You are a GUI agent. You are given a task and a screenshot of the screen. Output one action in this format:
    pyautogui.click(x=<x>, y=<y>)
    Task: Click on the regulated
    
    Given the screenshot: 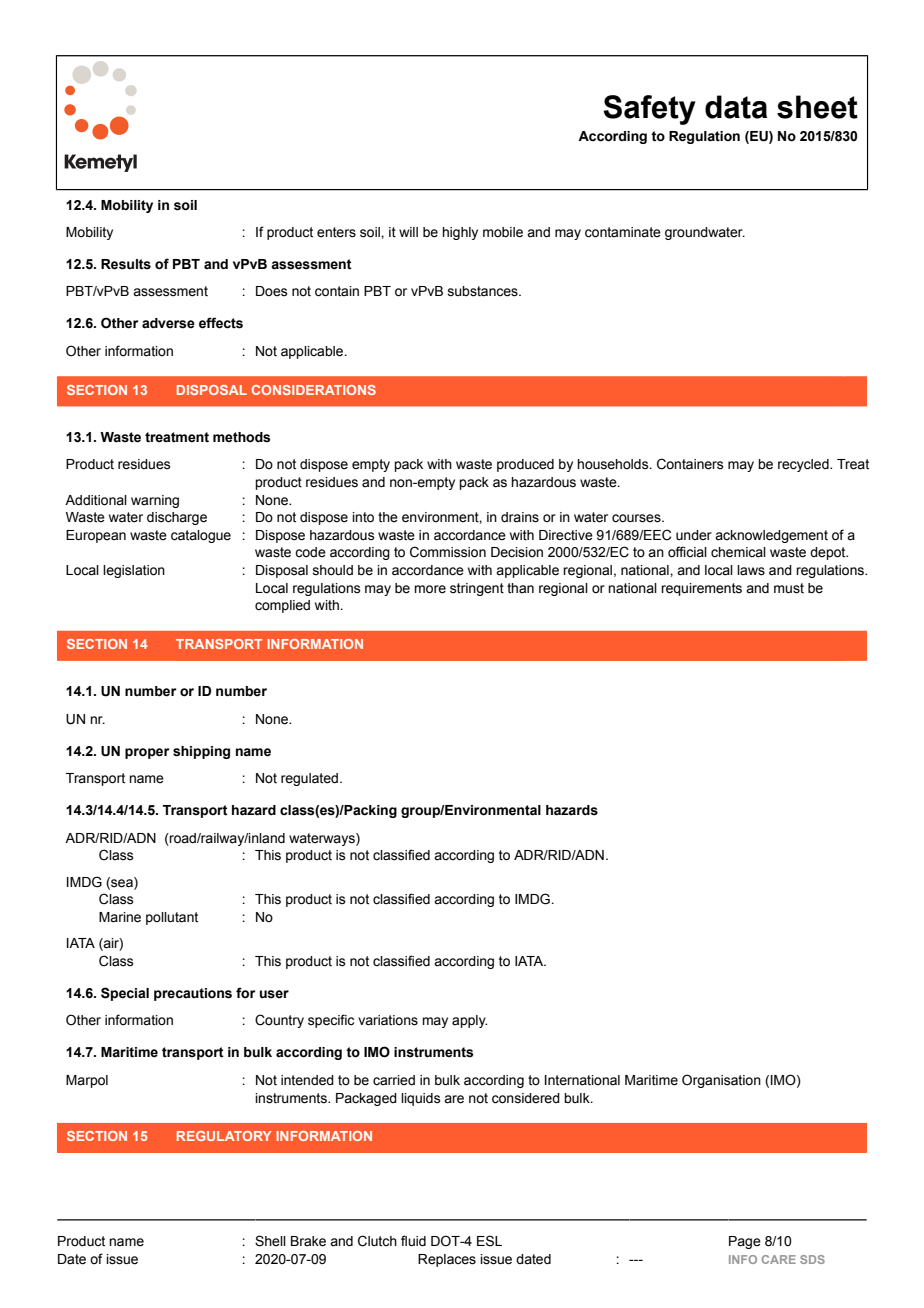 What is the action you would take?
    pyautogui.click(x=309, y=779)
